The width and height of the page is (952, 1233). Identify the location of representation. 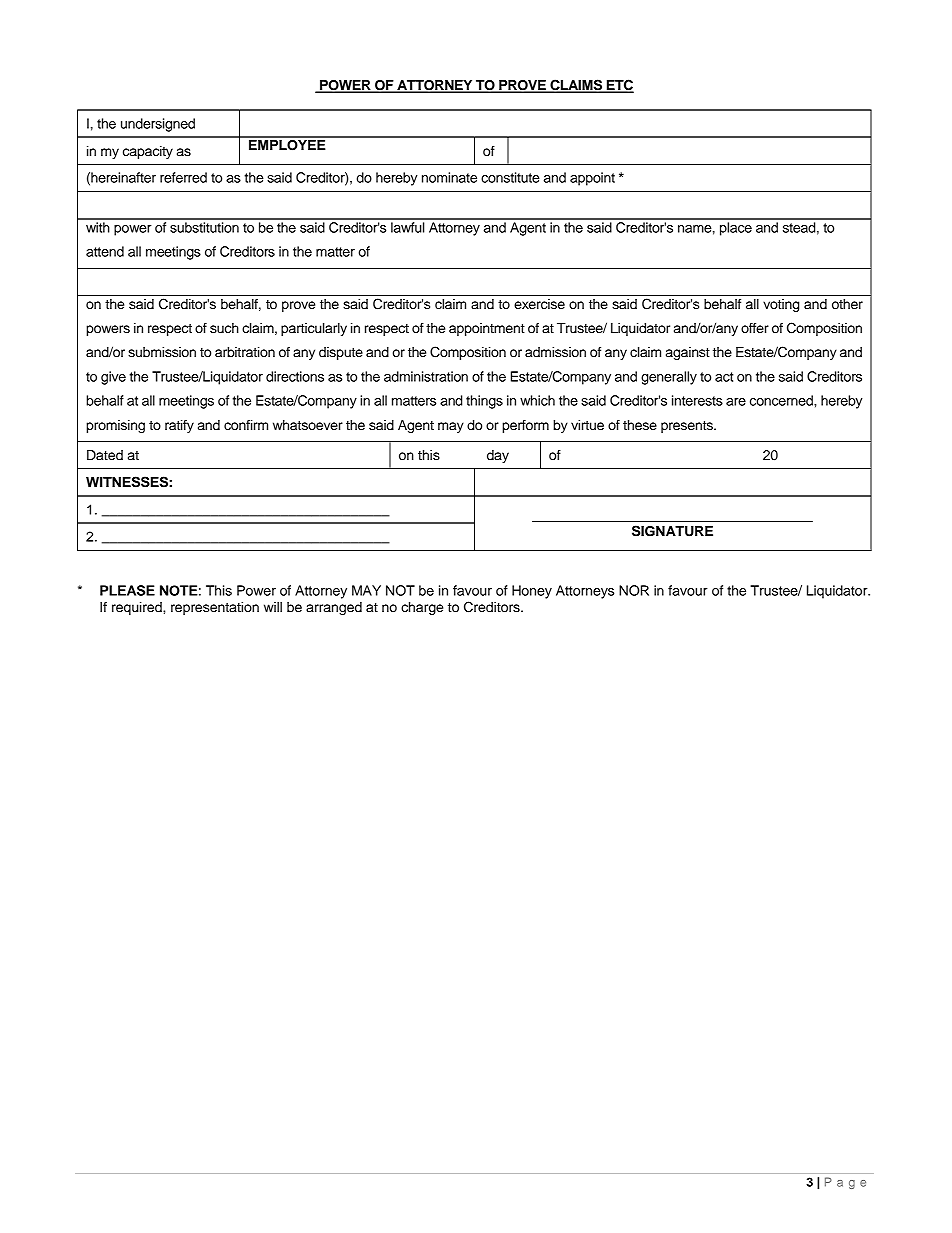
(215, 608).
